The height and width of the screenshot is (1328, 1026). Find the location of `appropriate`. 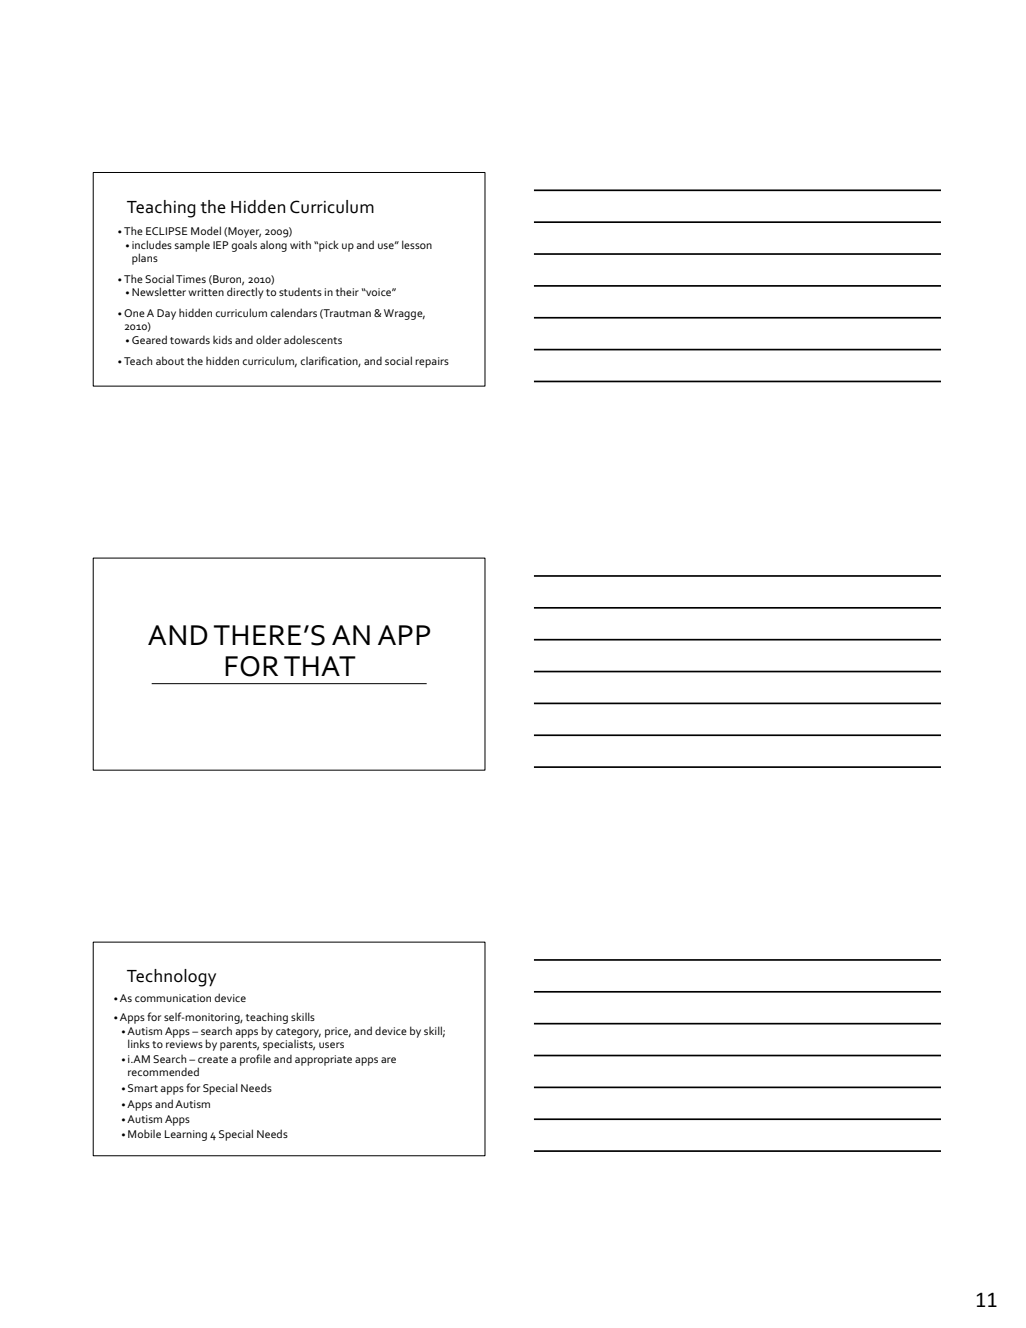

appropriate is located at coordinates (323, 1060).
